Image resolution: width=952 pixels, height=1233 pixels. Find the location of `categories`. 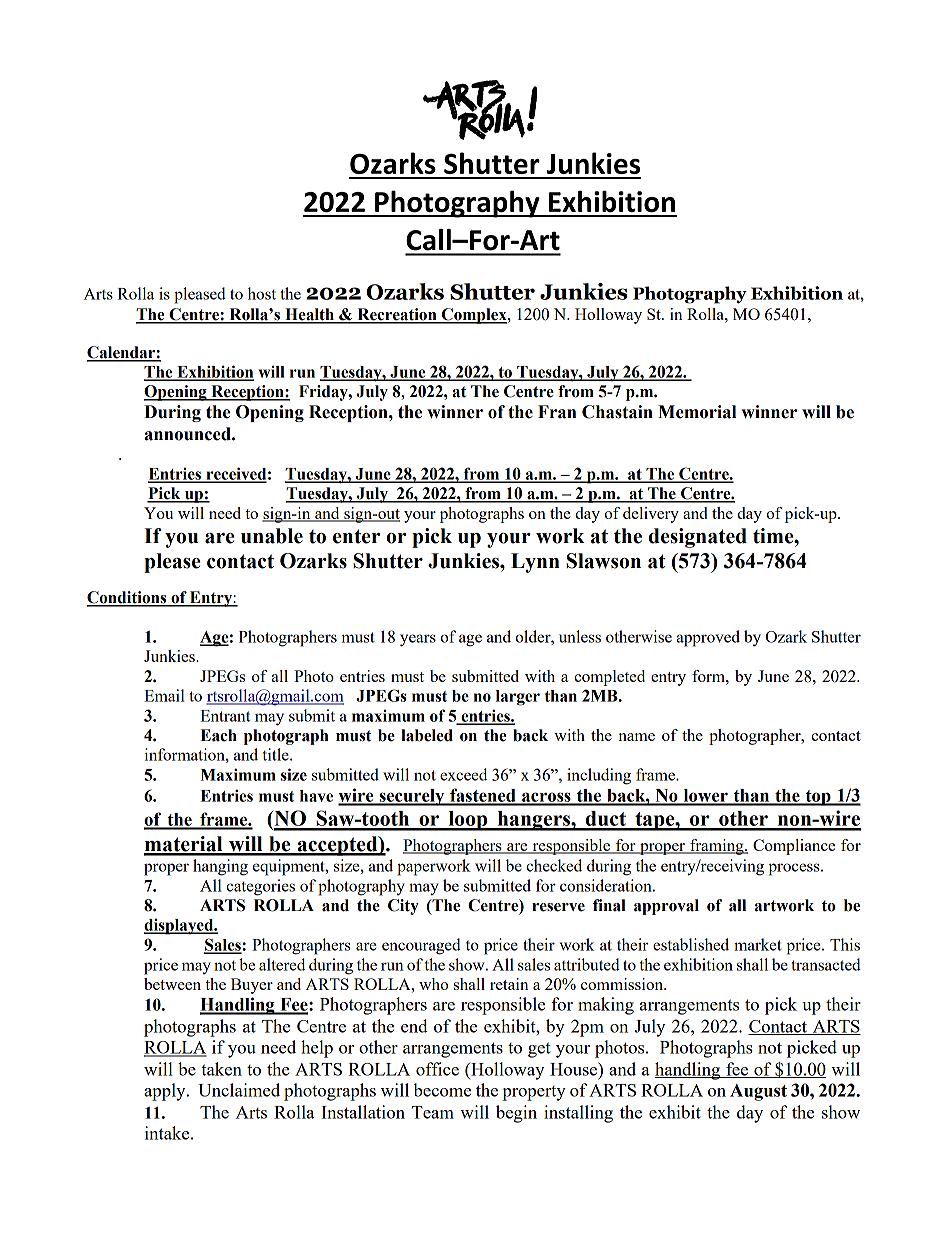

categories is located at coordinates (260, 887).
